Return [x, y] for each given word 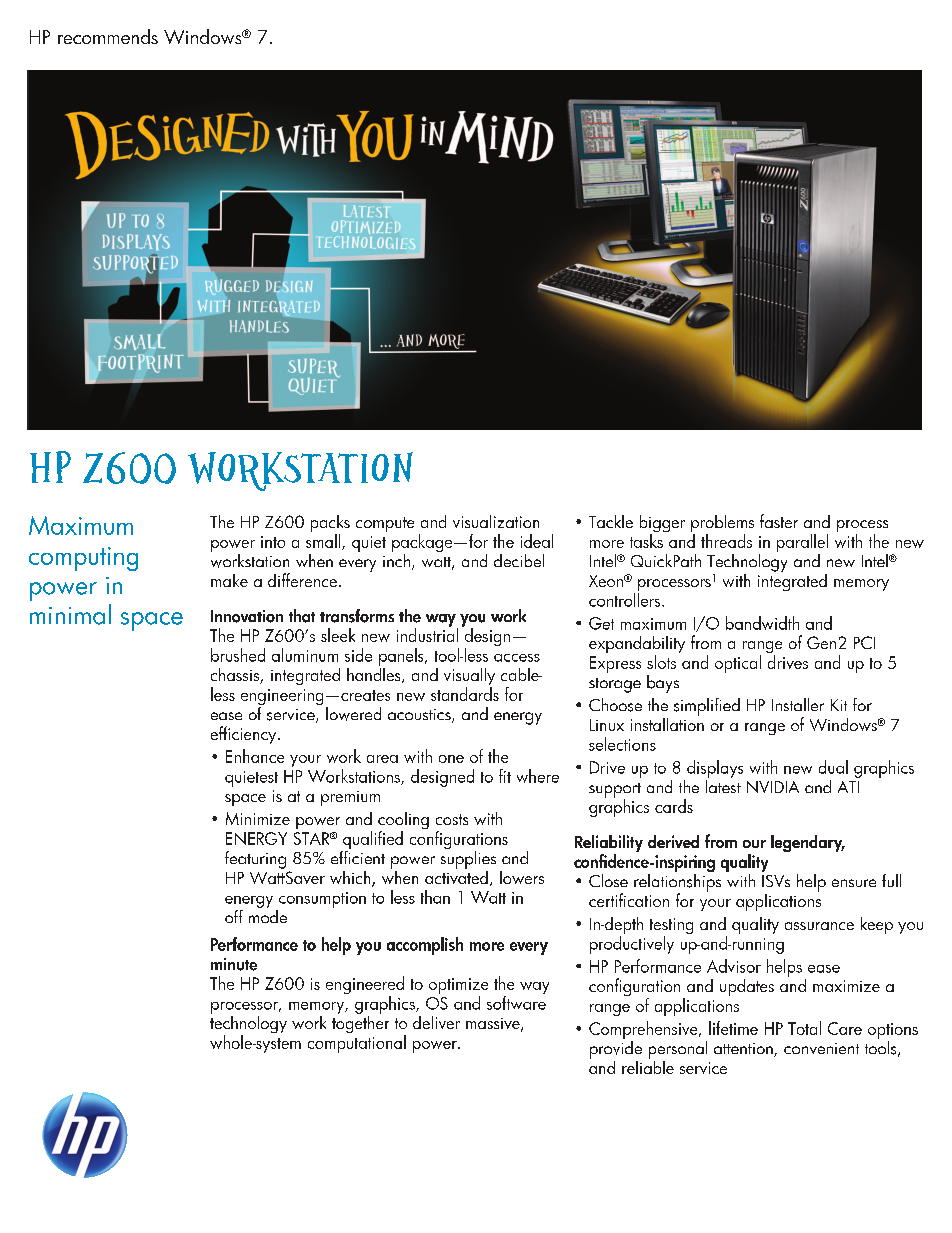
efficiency [245, 735]
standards [465, 694]
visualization [496, 521]
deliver [436, 1022]
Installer [798, 704]
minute [234, 964]
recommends [108, 36]
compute [385, 524]
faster [779, 521]
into [273, 542]
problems [722, 525]
